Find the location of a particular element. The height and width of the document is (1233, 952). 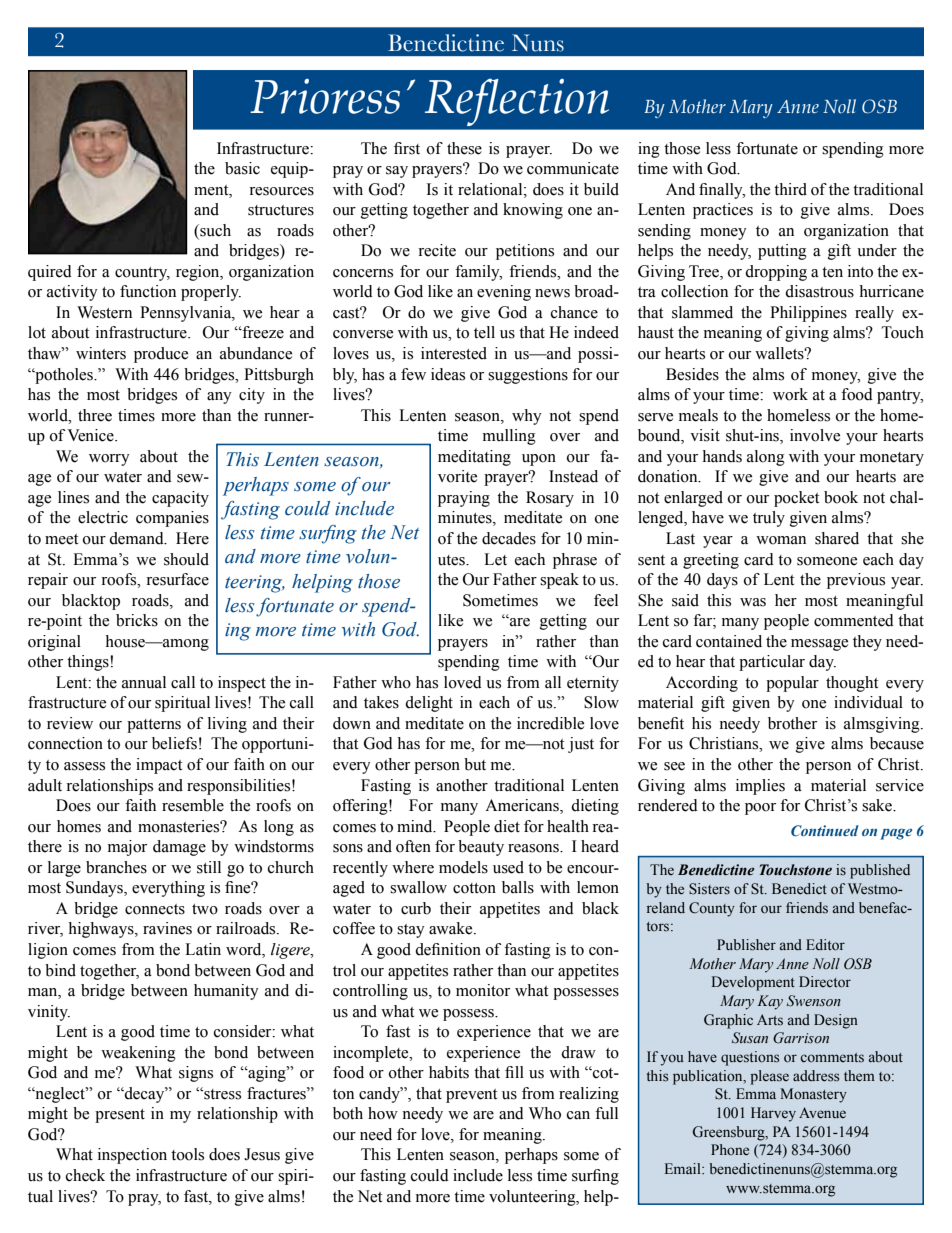

bricks is located at coordinates (137, 620).
